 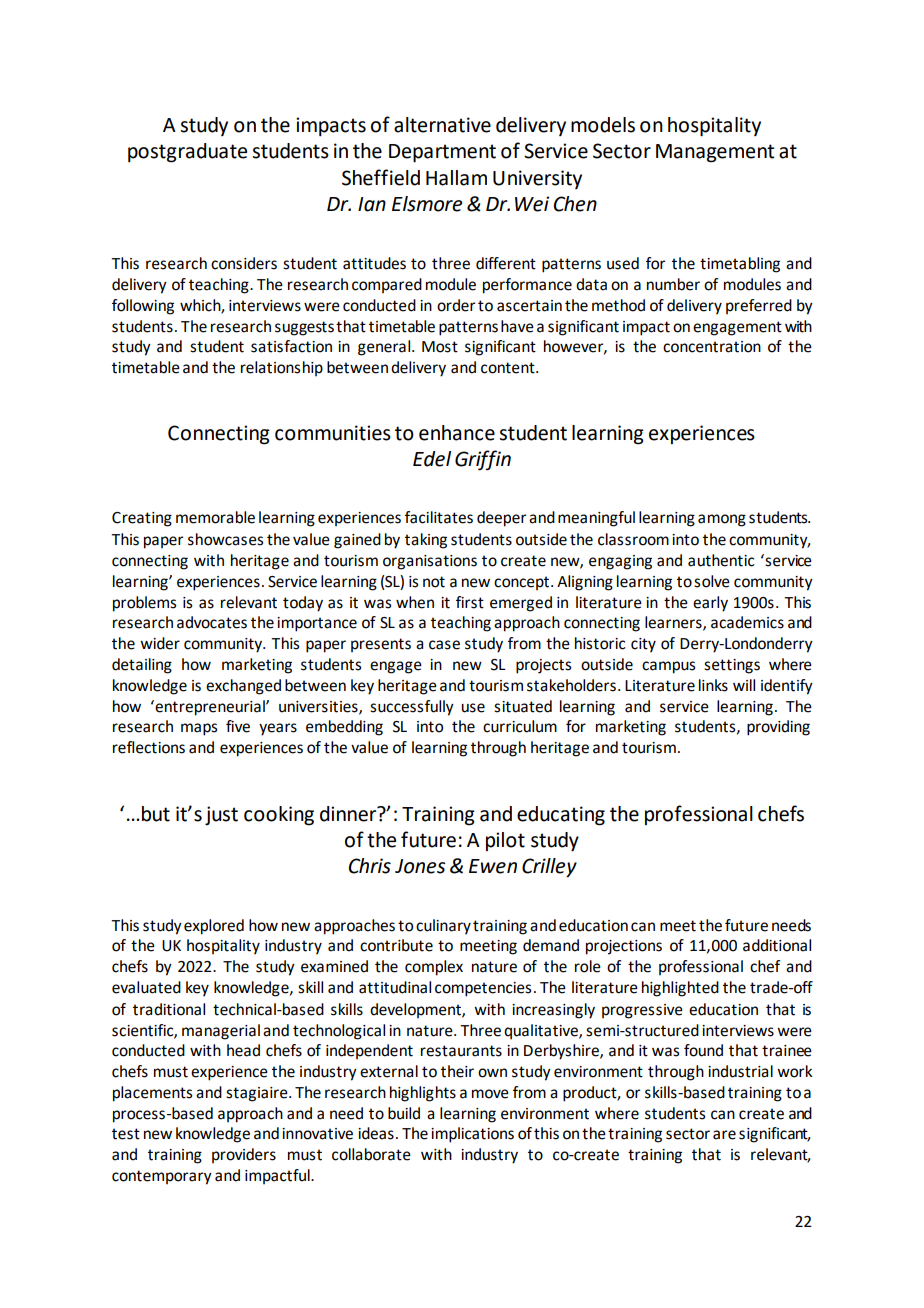 I want to click on first, so click(x=470, y=602).
